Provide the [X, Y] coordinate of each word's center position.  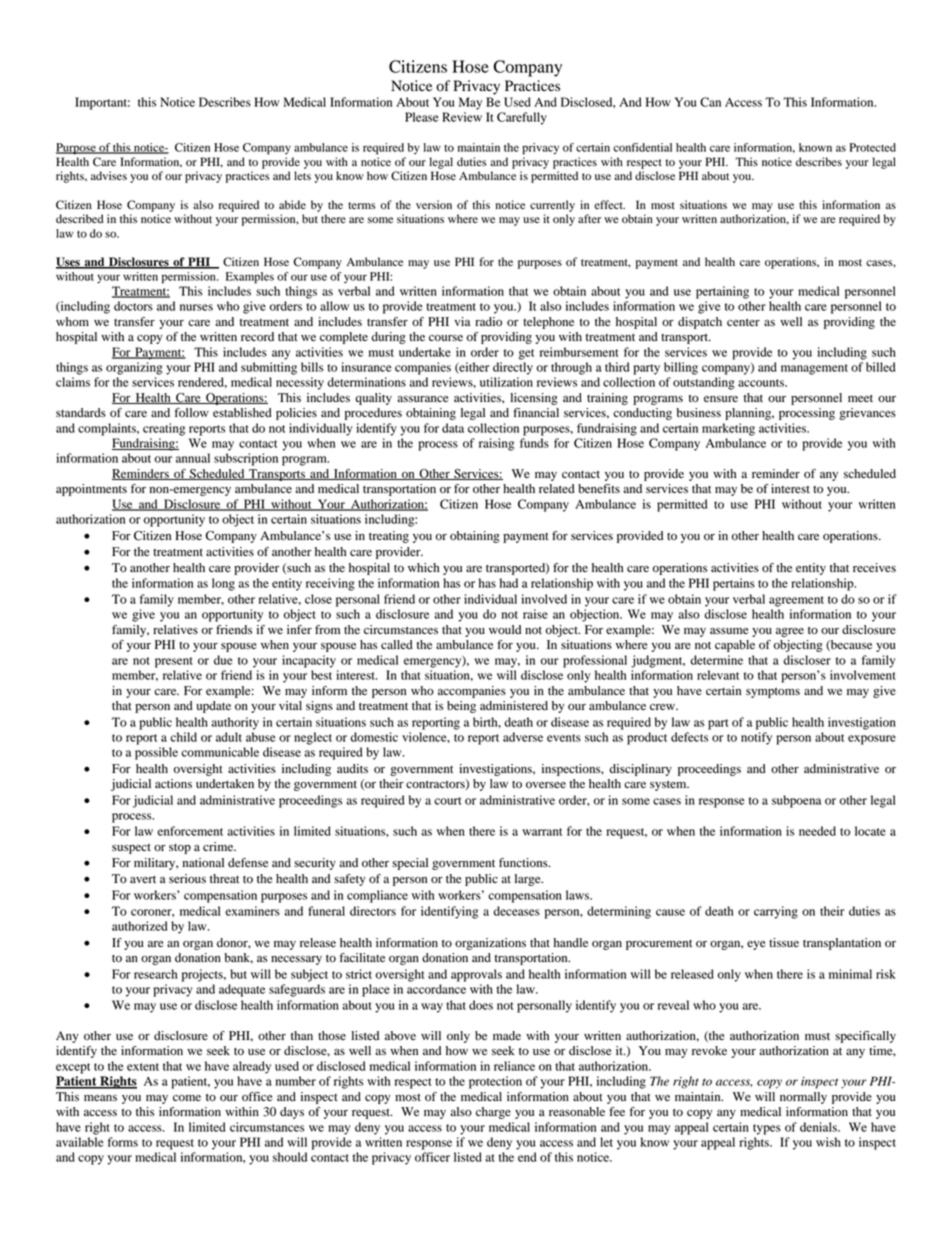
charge [493, 1113]
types [767, 1129]
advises [109, 176]
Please [421, 117]
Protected [873, 147]
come [187, 1098]
